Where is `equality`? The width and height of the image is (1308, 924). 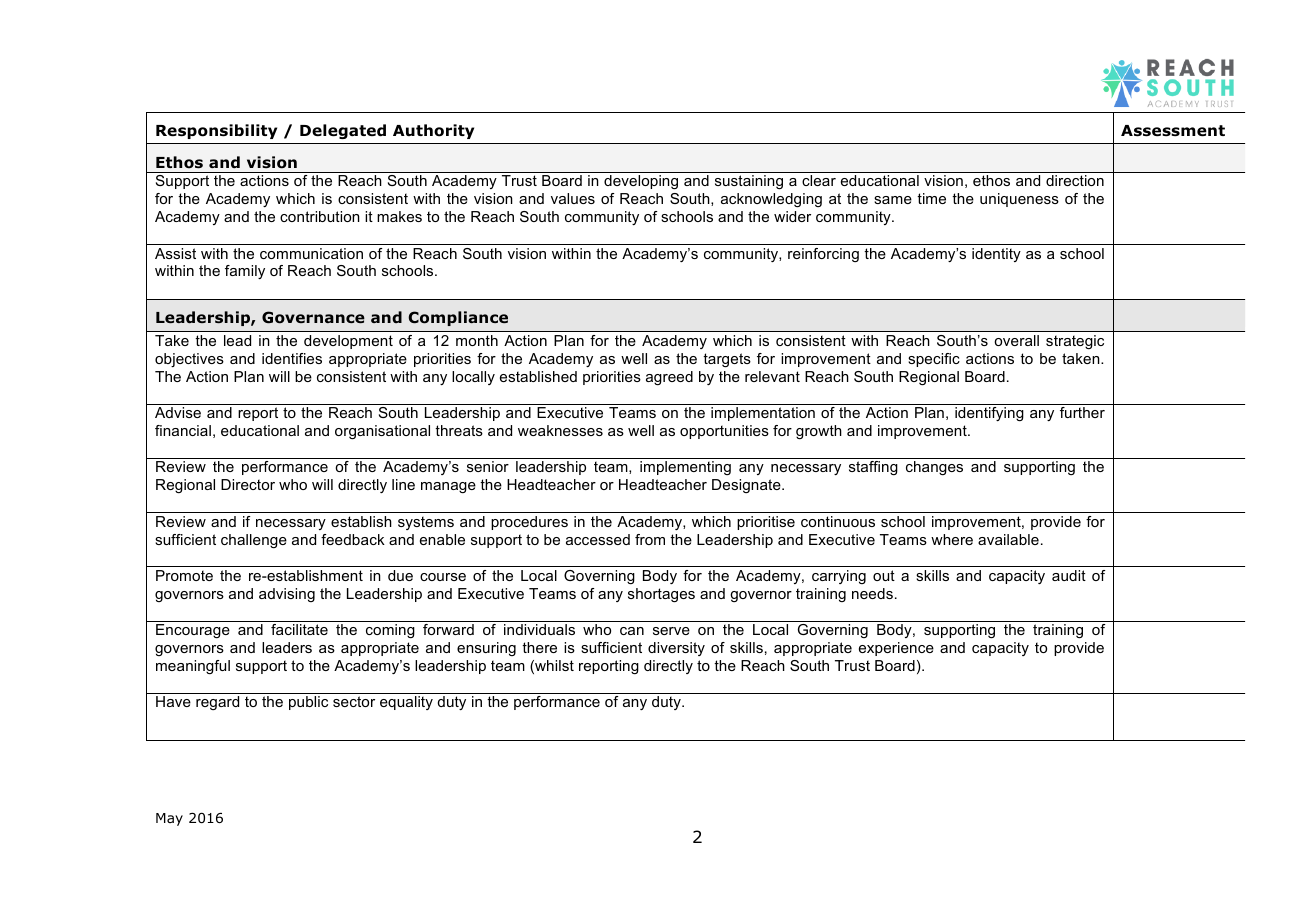 equality is located at coordinates (406, 703).
